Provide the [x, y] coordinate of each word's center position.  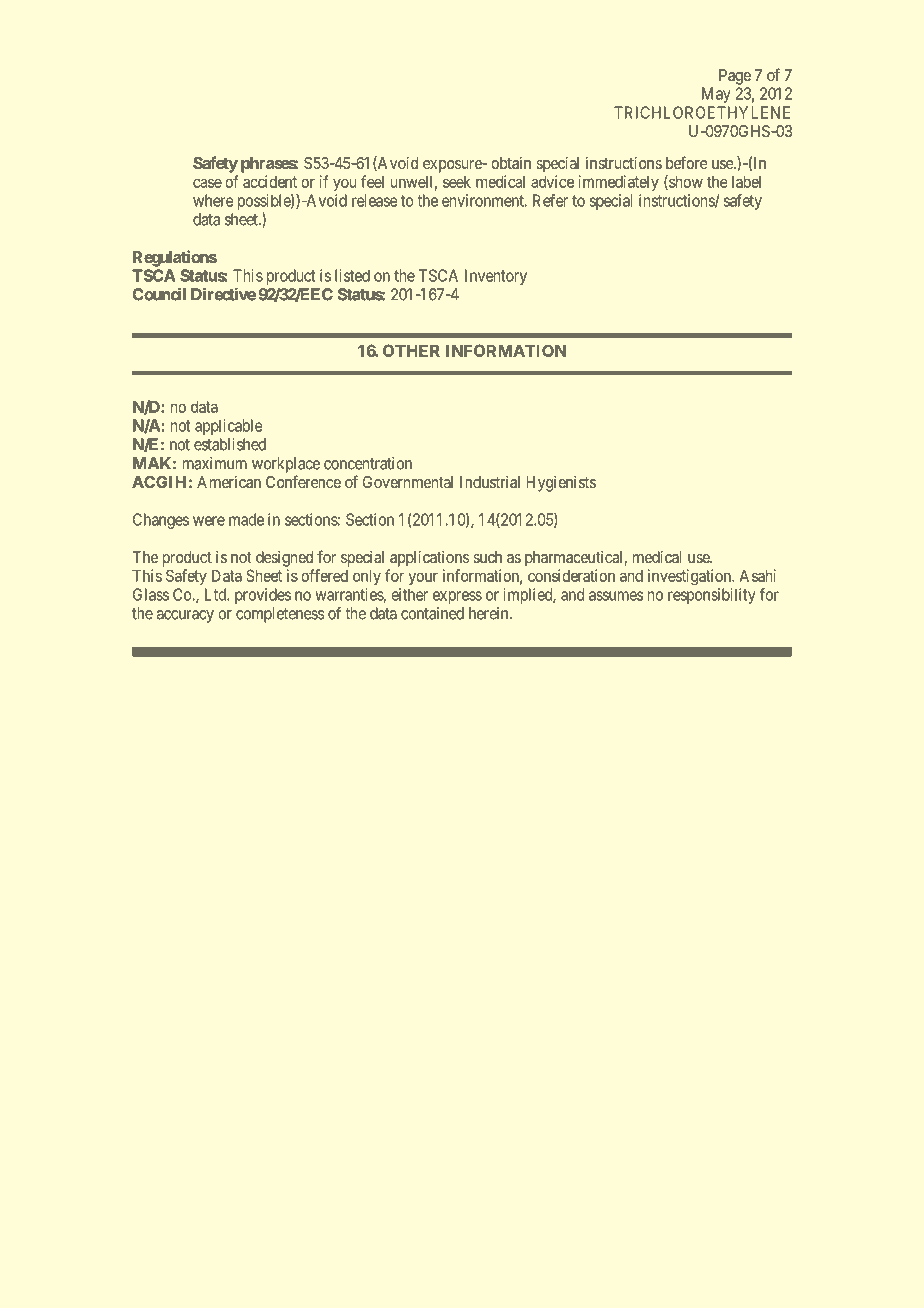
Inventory [496, 277]
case [207, 183]
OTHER [411, 350]
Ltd [216, 594]
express [457, 597]
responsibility [712, 596]
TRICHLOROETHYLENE [702, 112]
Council [159, 294]
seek [457, 182]
